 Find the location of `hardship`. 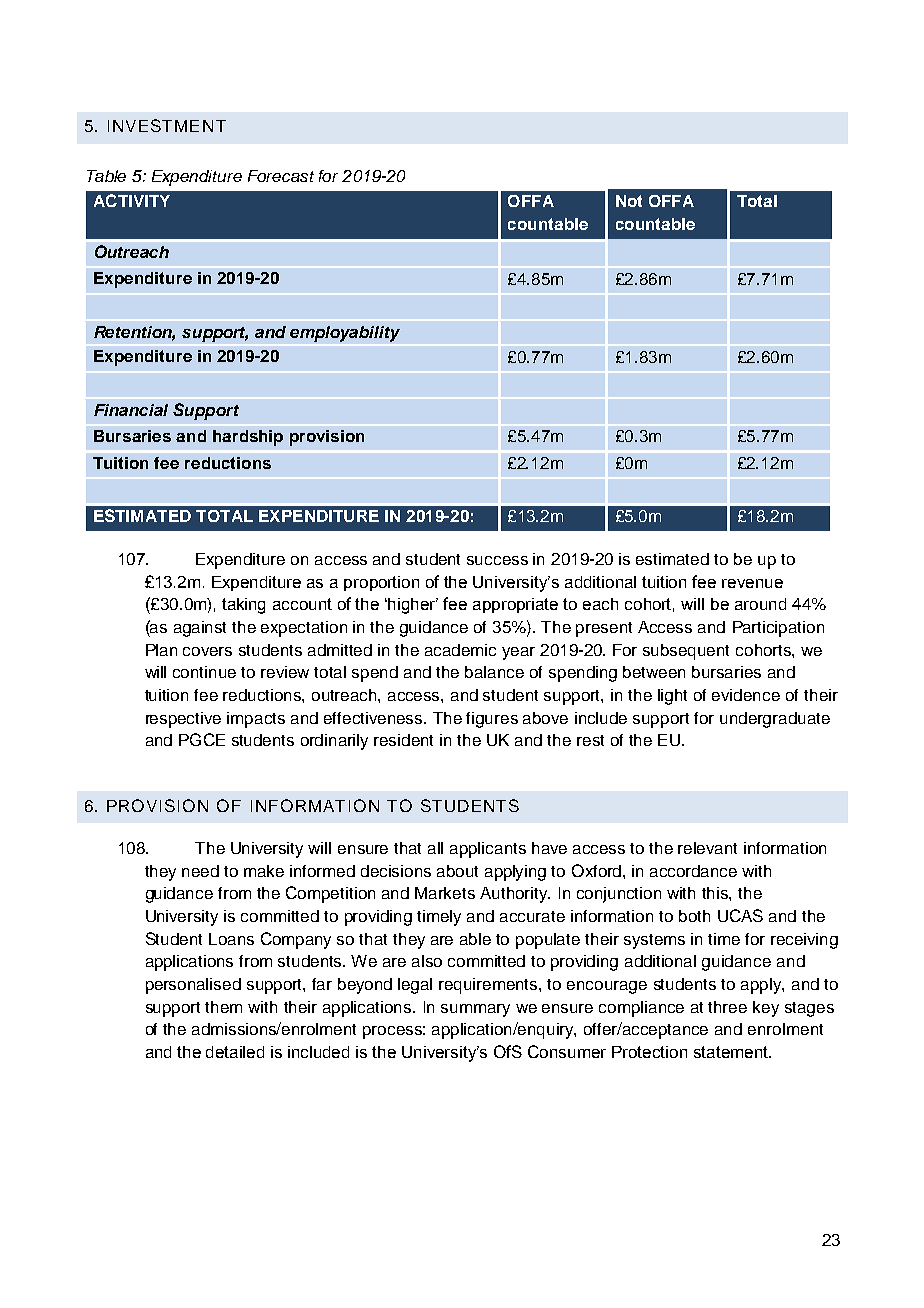

hardship is located at coordinates (248, 438).
